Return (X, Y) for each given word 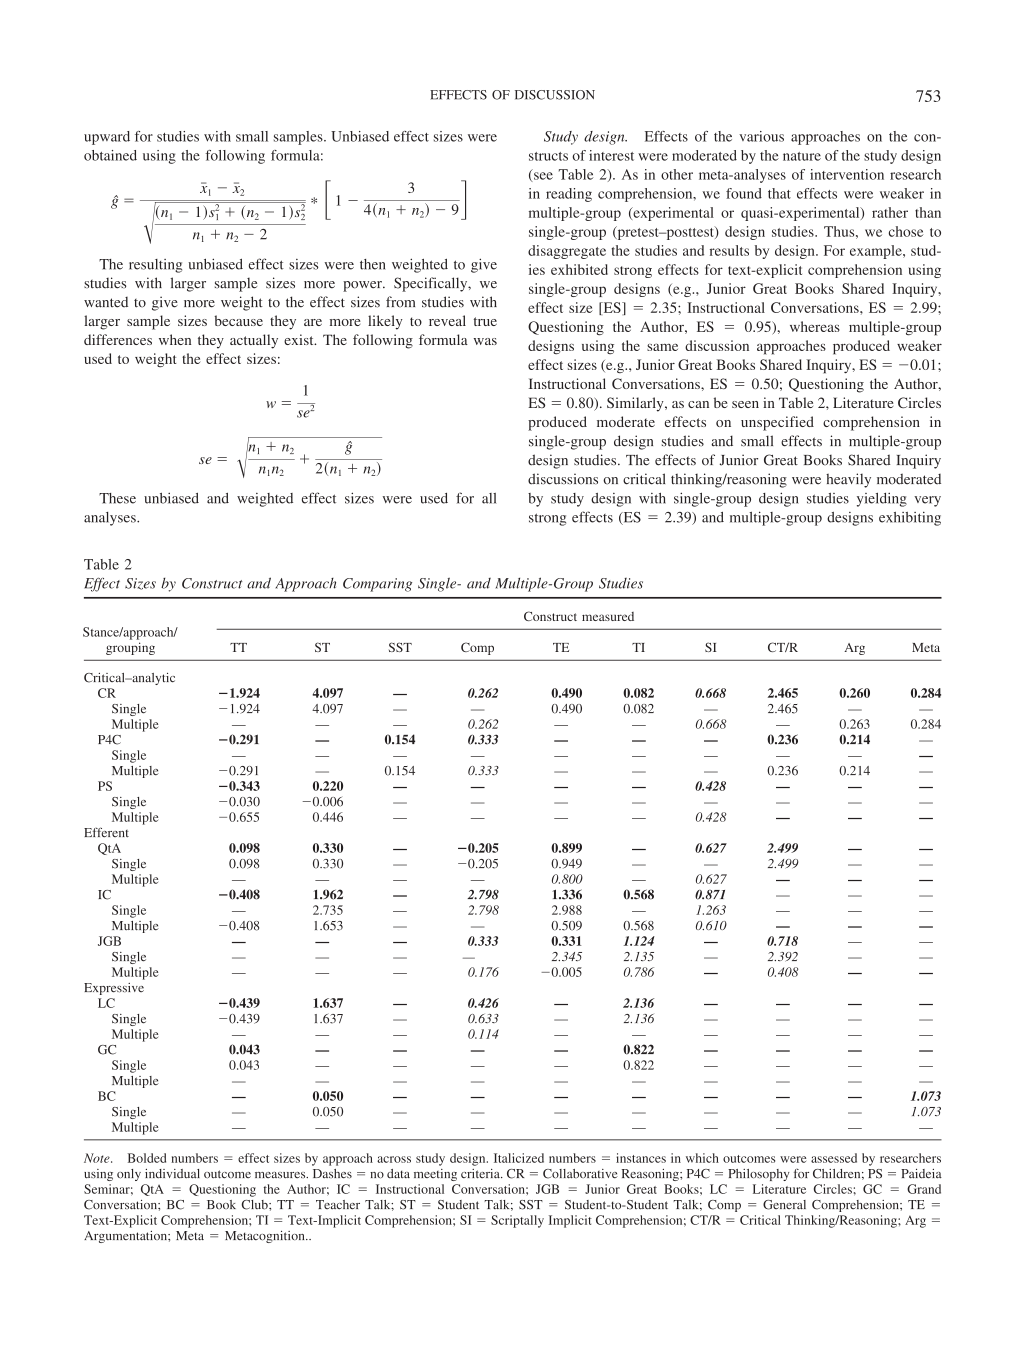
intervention (847, 174)
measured (608, 616)
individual (172, 1174)
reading (569, 195)
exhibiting (910, 519)
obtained (110, 155)
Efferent (106, 832)
